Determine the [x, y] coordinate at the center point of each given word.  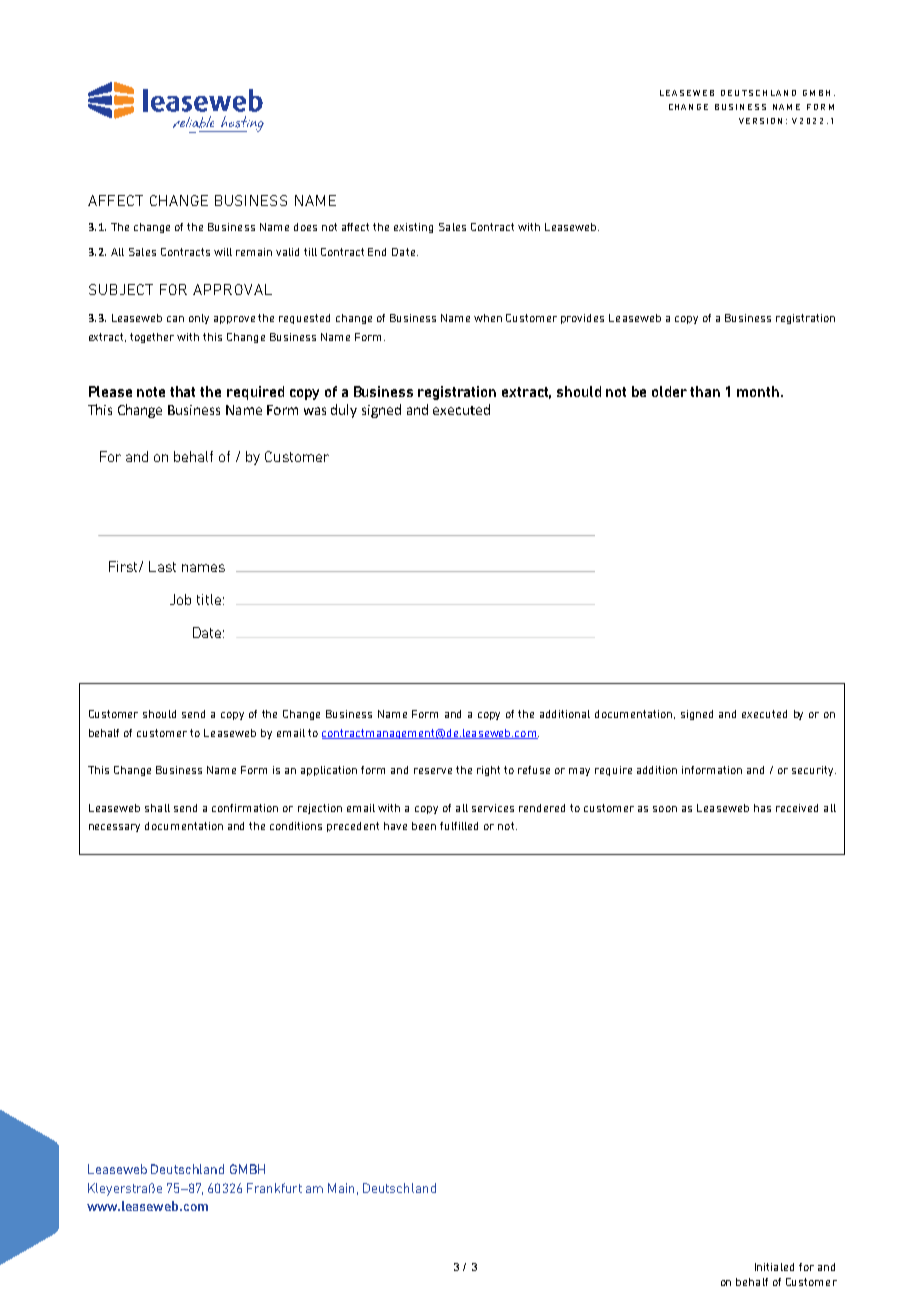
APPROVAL [232, 289]
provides [582, 319]
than [705, 391]
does [305, 227]
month [759, 391]
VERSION [760, 121]
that [182, 391]
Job [180, 599]
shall [157, 808]
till [310, 252]
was [315, 411]
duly [344, 411]
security [814, 771]
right [488, 771]
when [488, 318]
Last [162, 566]
